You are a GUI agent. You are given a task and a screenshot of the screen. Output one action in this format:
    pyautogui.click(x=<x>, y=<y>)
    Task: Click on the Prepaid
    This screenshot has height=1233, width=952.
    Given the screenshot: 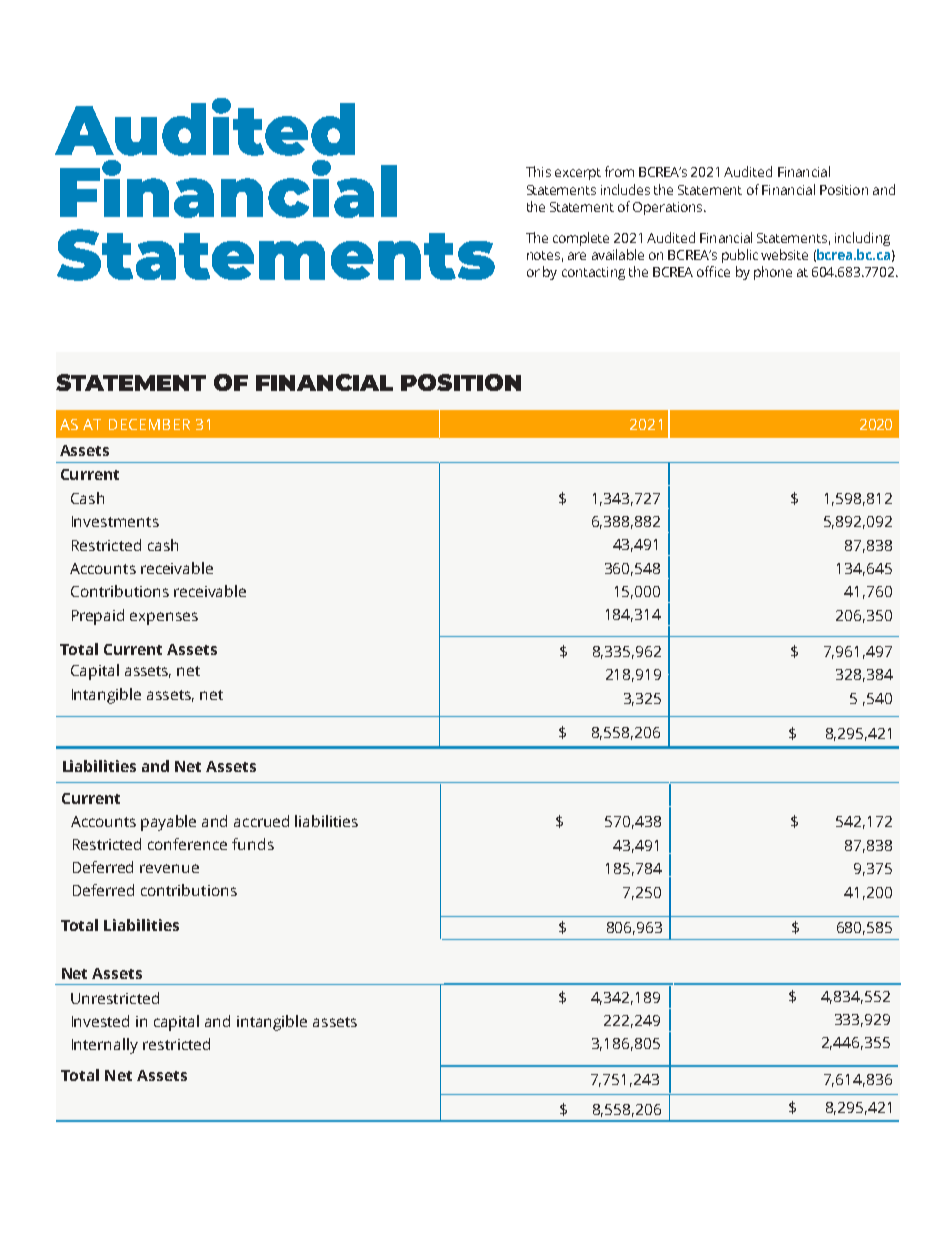 What is the action you would take?
    pyautogui.click(x=98, y=617)
